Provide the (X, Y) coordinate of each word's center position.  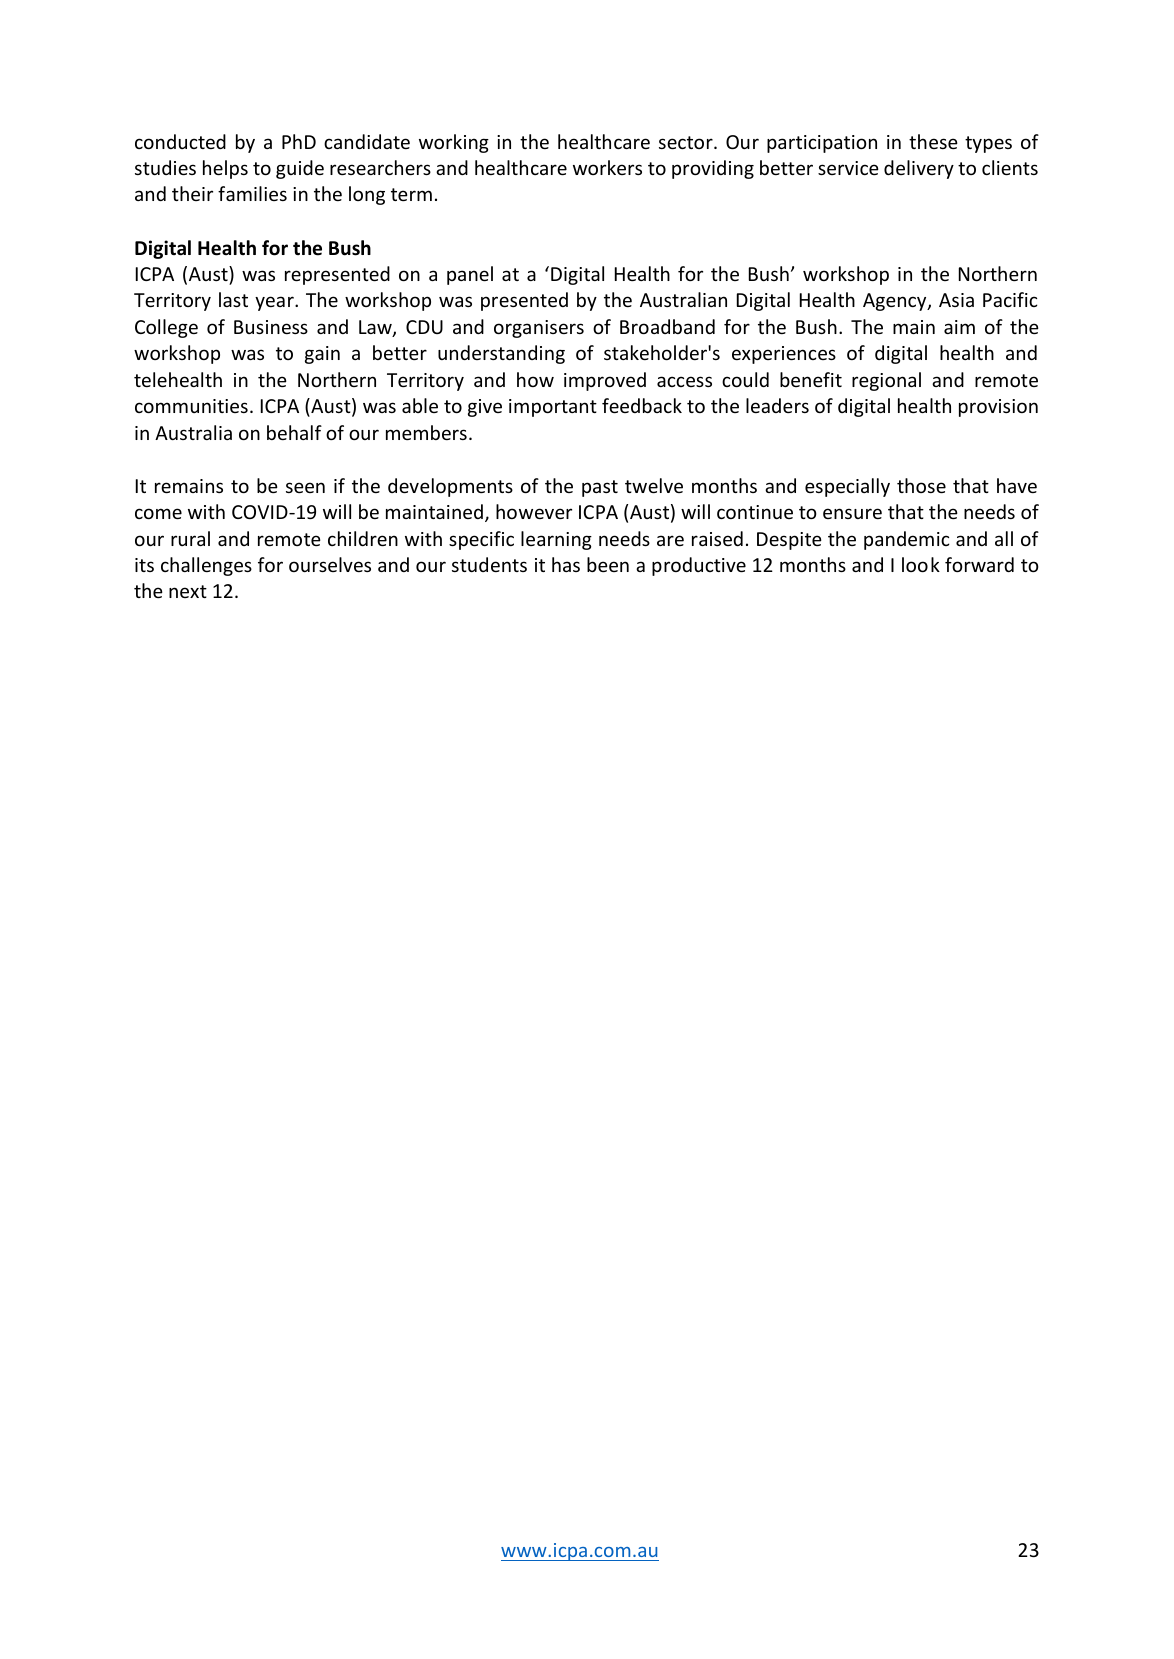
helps (225, 169)
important (553, 408)
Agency (896, 302)
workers (607, 167)
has (566, 564)
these (933, 141)
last (233, 299)
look (921, 564)
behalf (294, 432)
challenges (206, 566)
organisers (539, 329)
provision (998, 408)
